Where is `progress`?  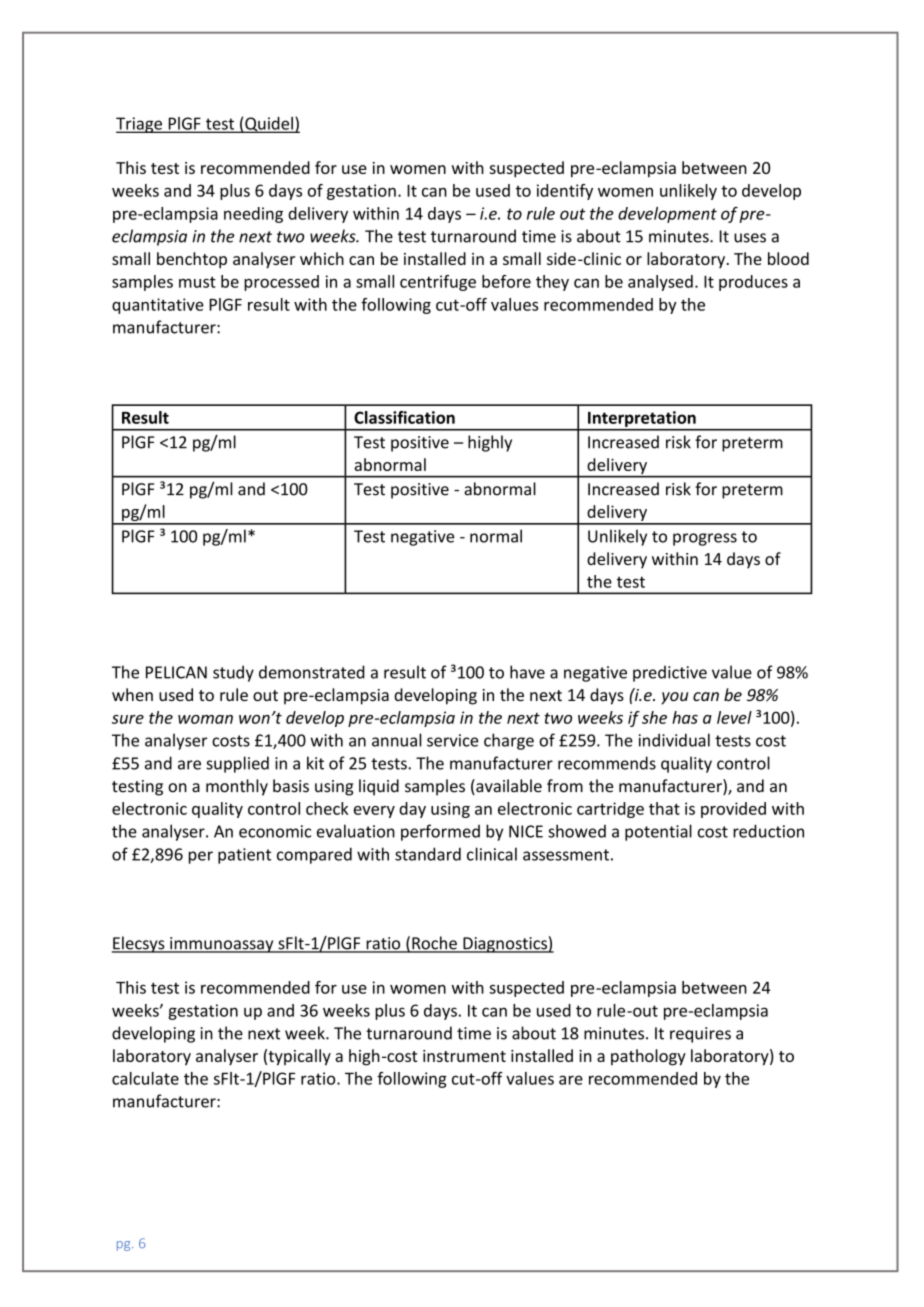
progress is located at coordinates (705, 539).
